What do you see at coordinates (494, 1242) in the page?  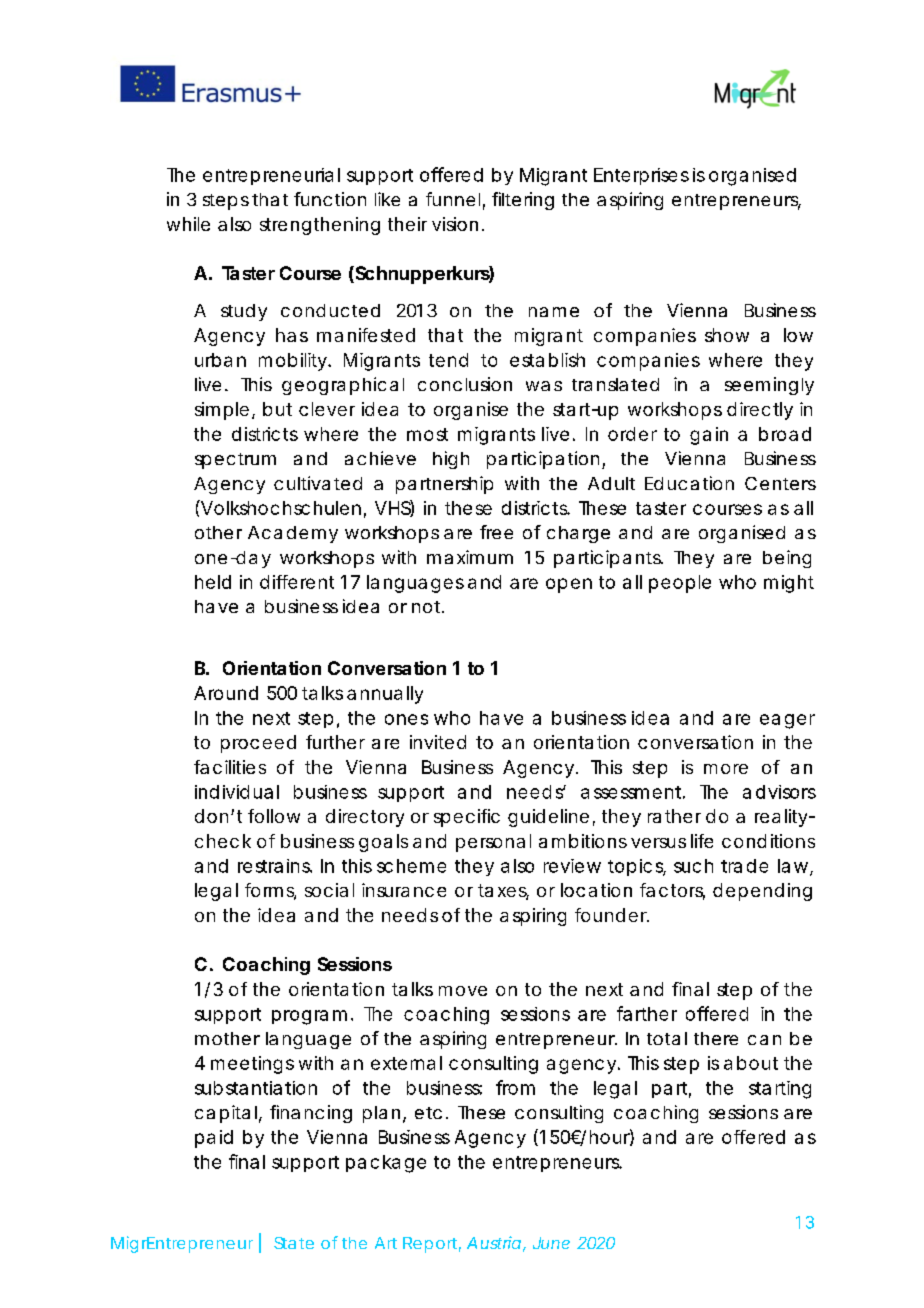 I see `Austria` at bounding box center [494, 1242].
